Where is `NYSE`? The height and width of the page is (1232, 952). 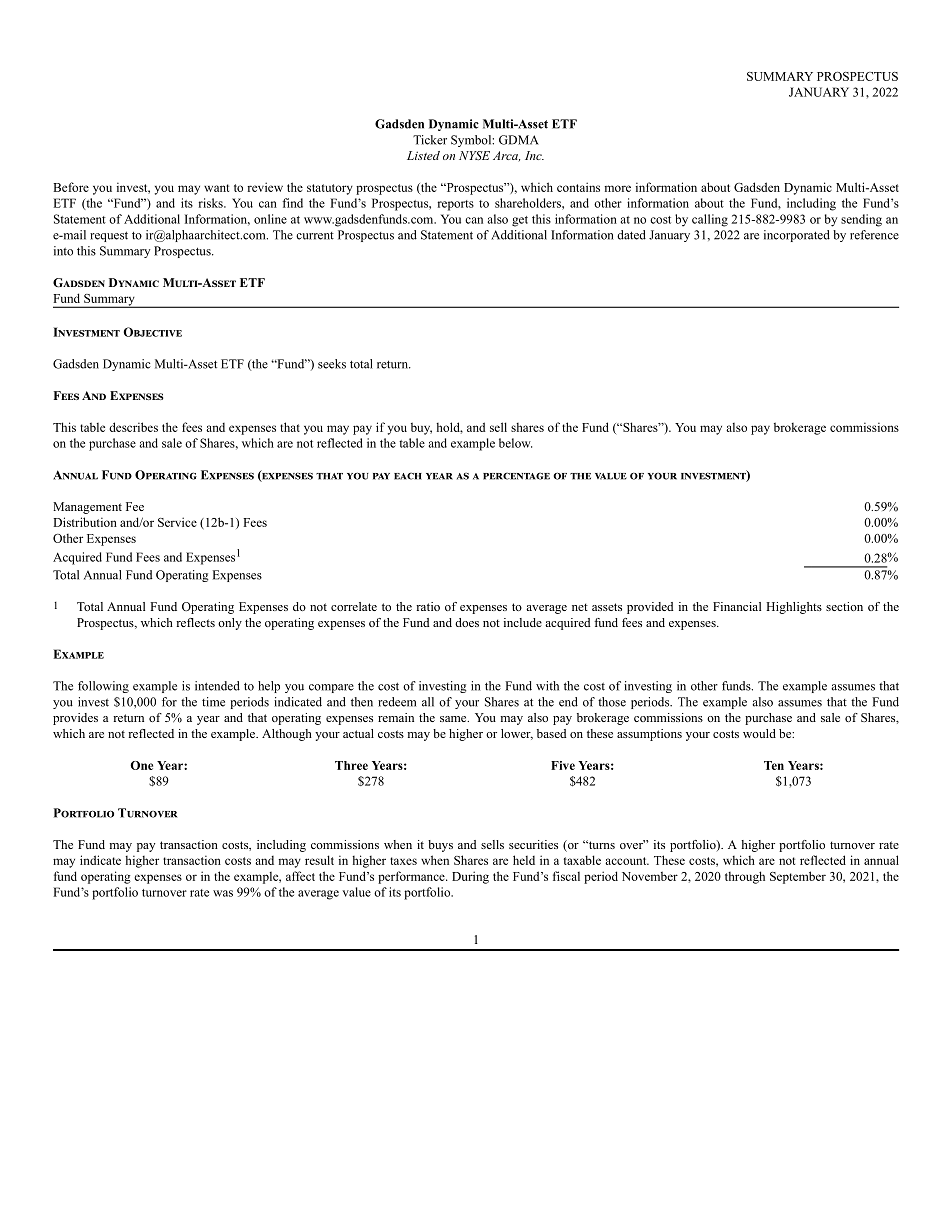
NYSE is located at coordinates (474, 155).
